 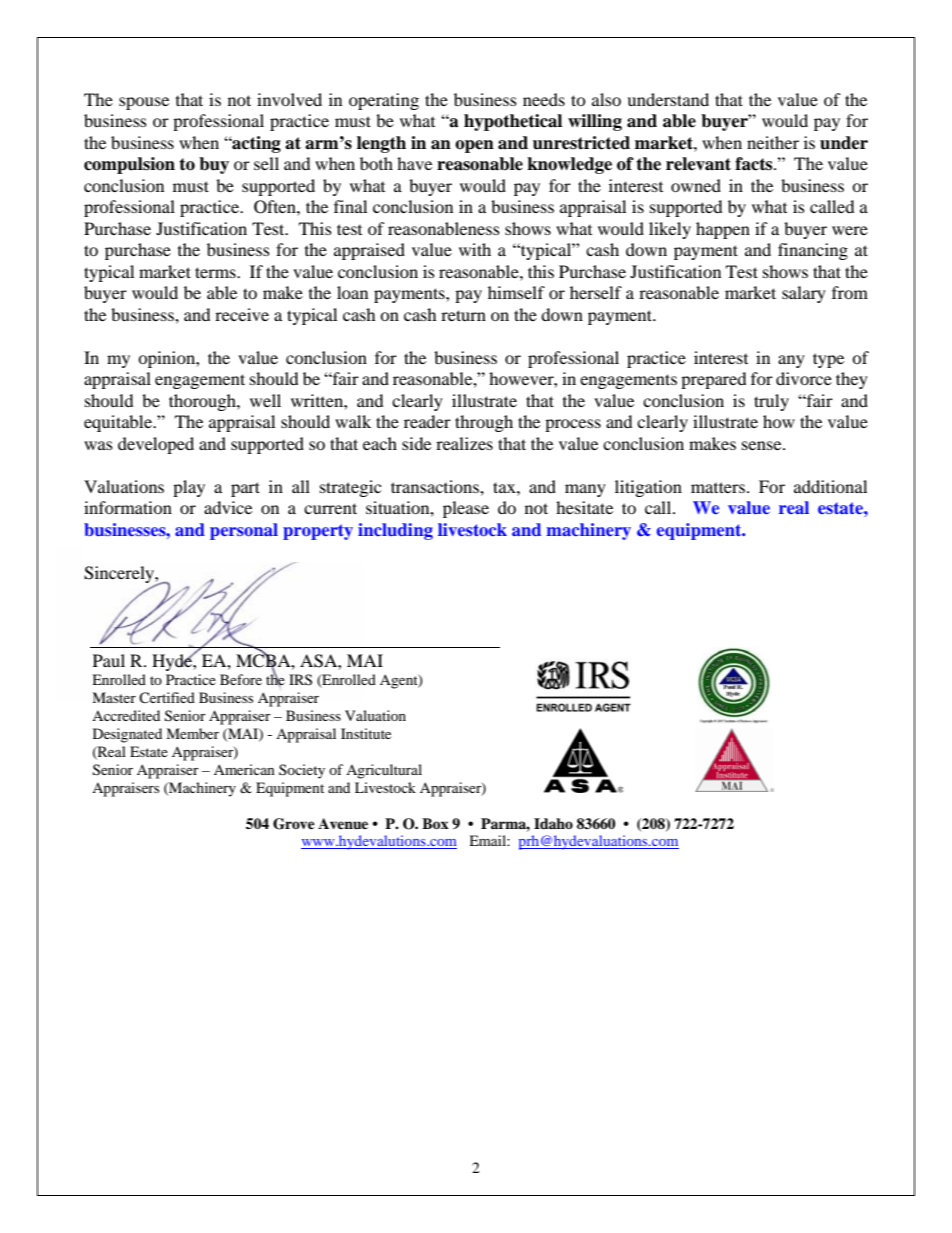 I want to click on spouse, so click(x=144, y=103).
